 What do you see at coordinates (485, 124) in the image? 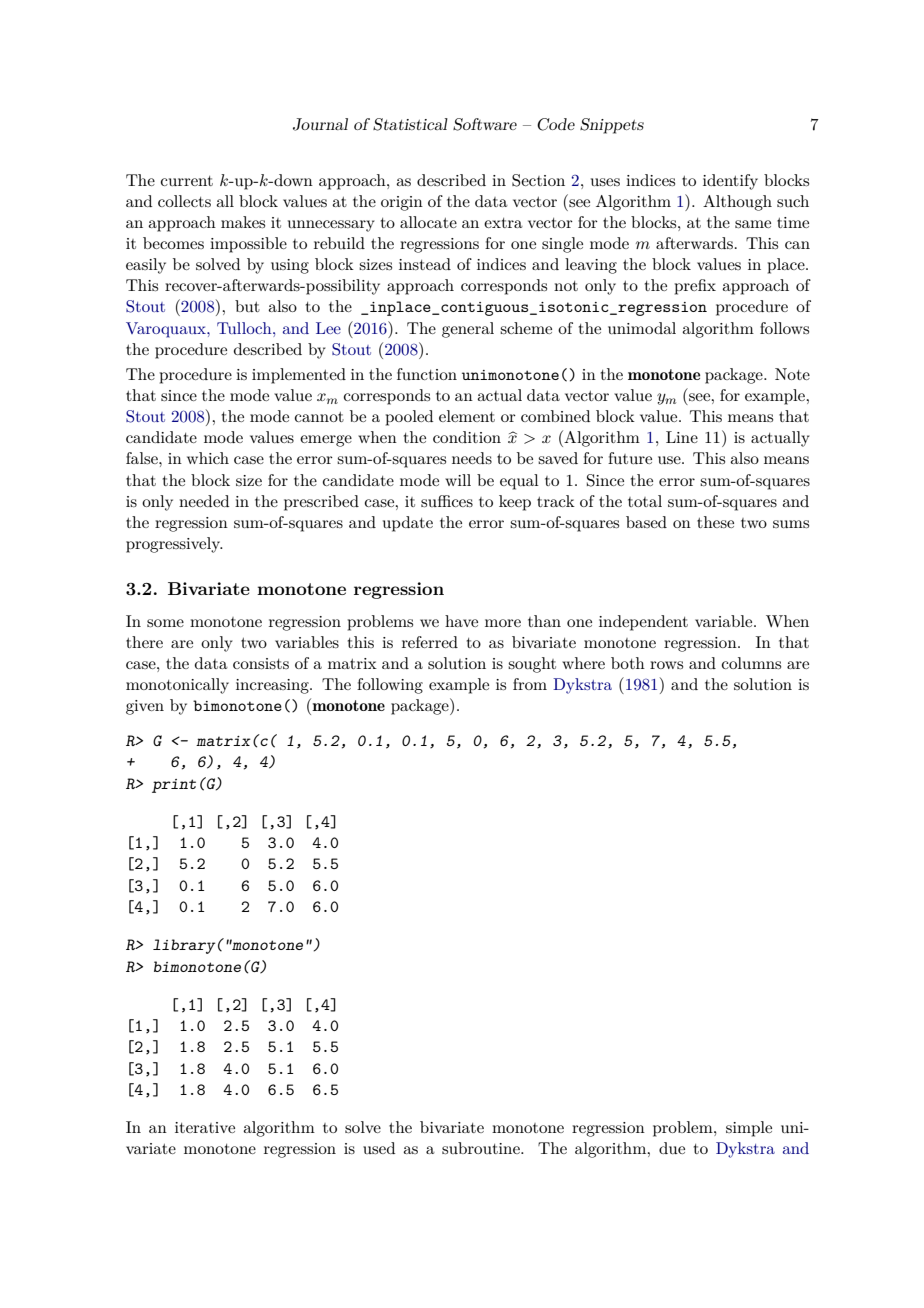
I see `Software` at bounding box center [485, 124].
